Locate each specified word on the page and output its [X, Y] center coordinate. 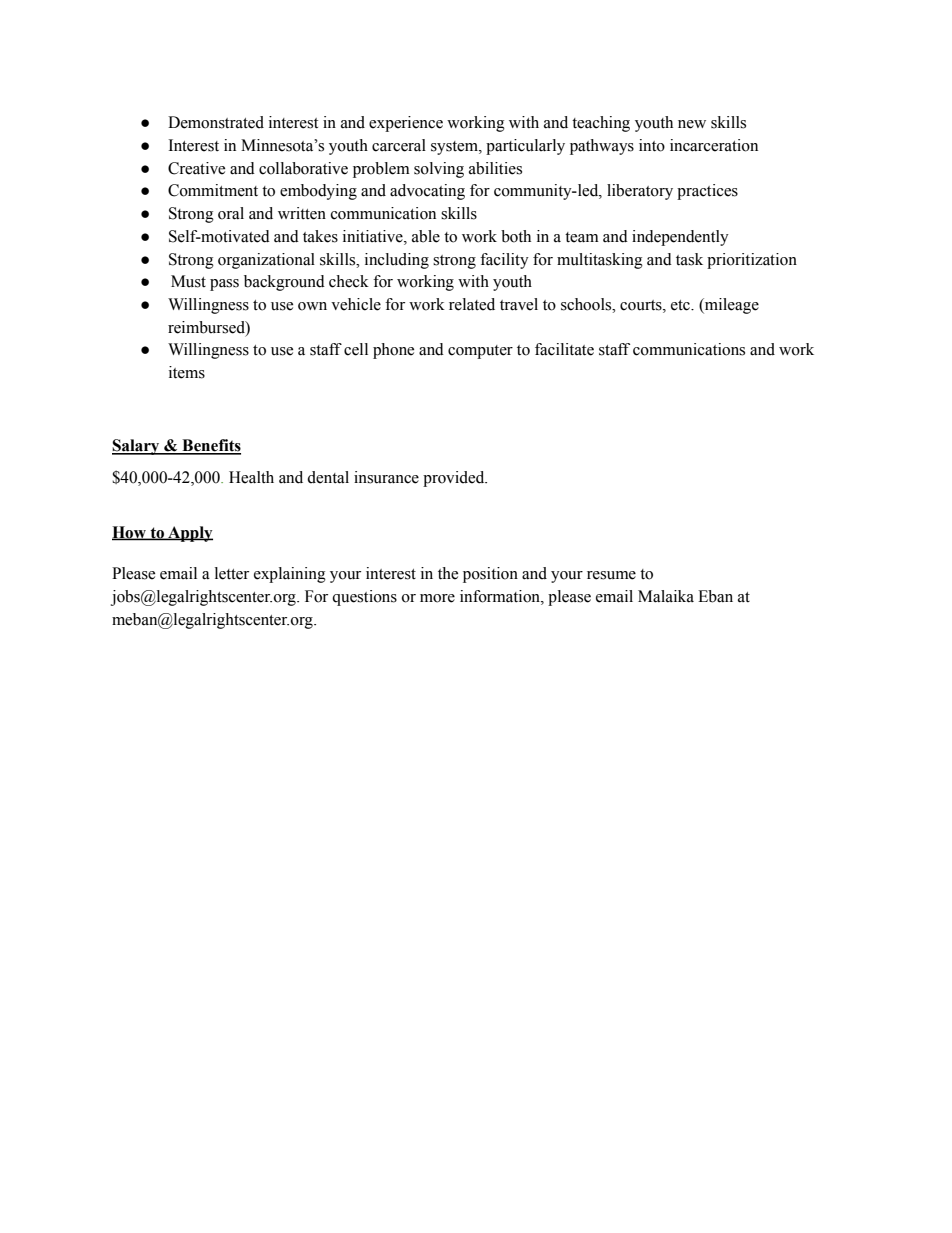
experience [406, 124]
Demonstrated [216, 122]
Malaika [666, 596]
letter [232, 573]
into [652, 145]
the [448, 573]
